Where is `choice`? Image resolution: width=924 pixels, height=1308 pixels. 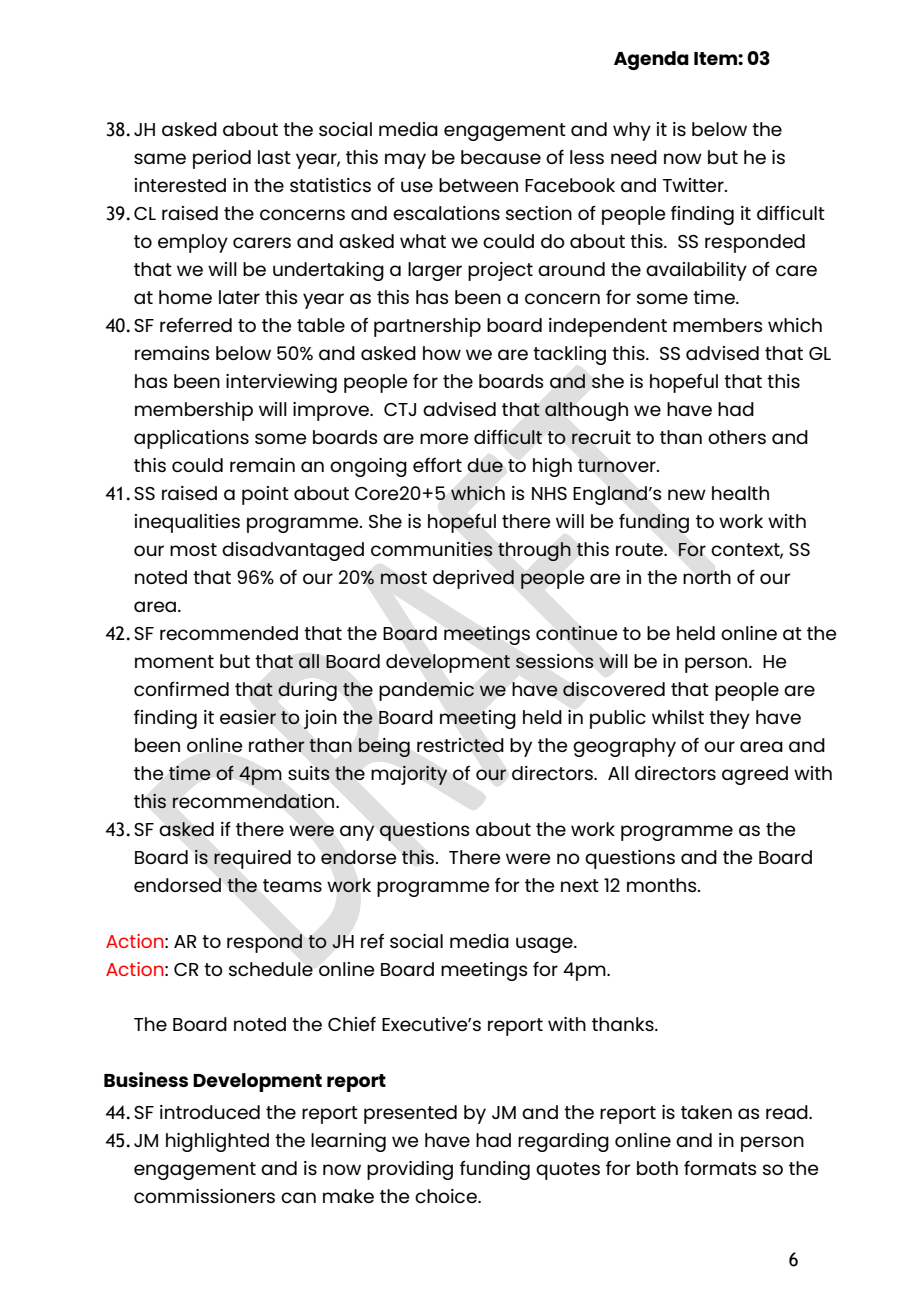 choice is located at coordinates (447, 1196).
